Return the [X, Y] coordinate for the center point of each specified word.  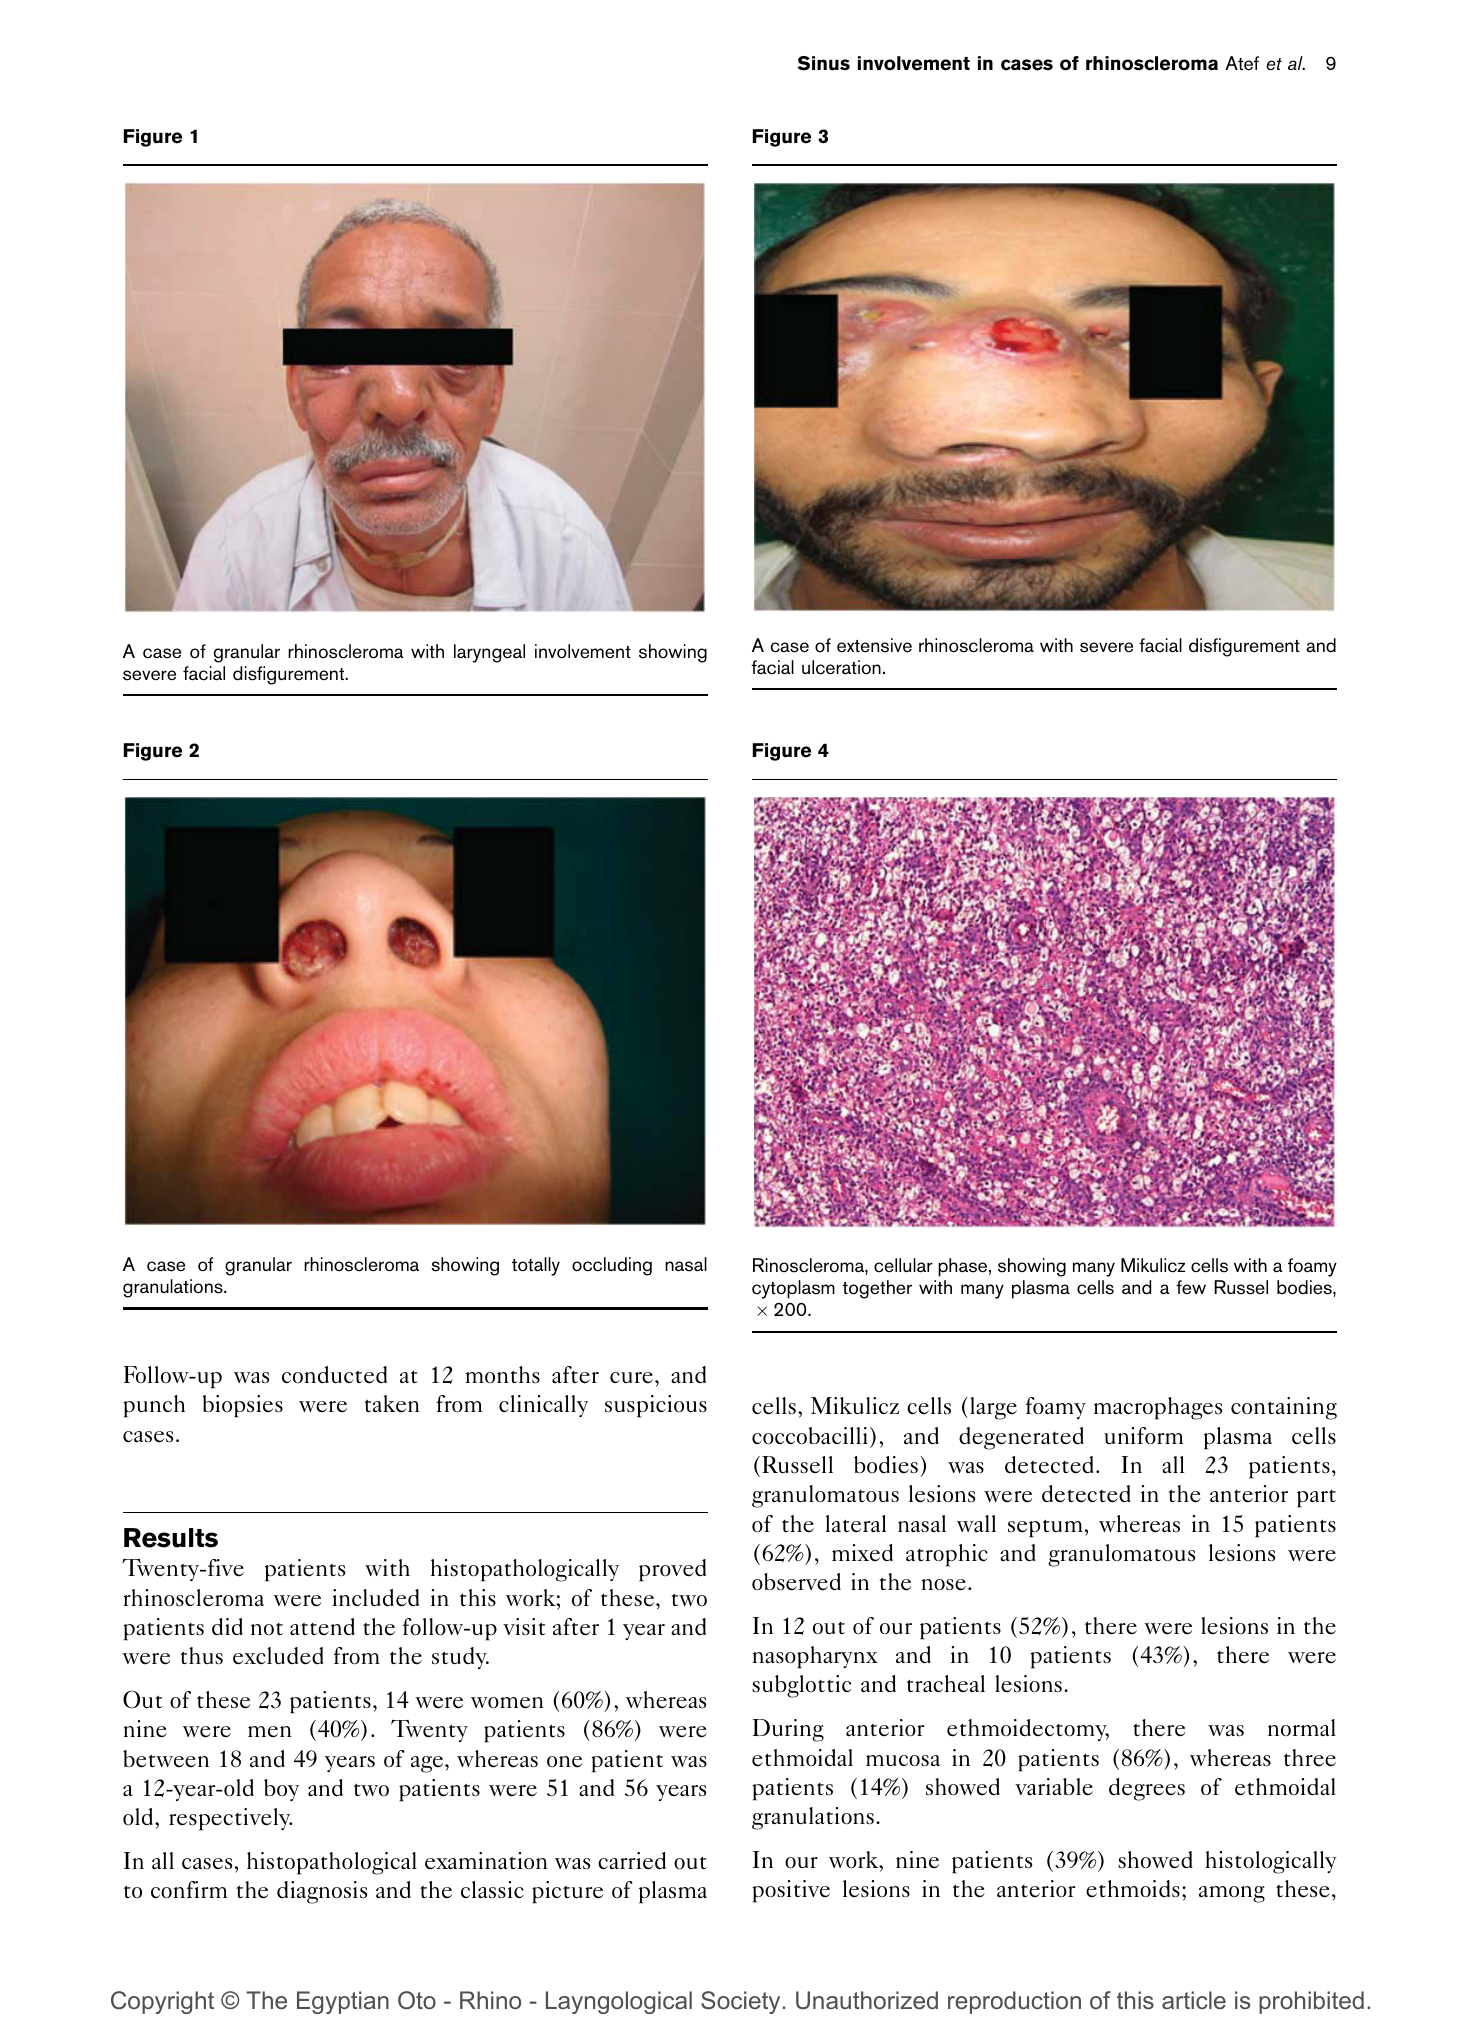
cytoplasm [793, 1289]
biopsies [243, 1406]
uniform [1143, 1436]
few [1191, 1287]
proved [672, 1570]
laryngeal [489, 653]
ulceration [841, 667]
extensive [874, 645]
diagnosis [322, 1892]
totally [536, 1266]
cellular [903, 1265]
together [877, 1289]
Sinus [823, 63]
